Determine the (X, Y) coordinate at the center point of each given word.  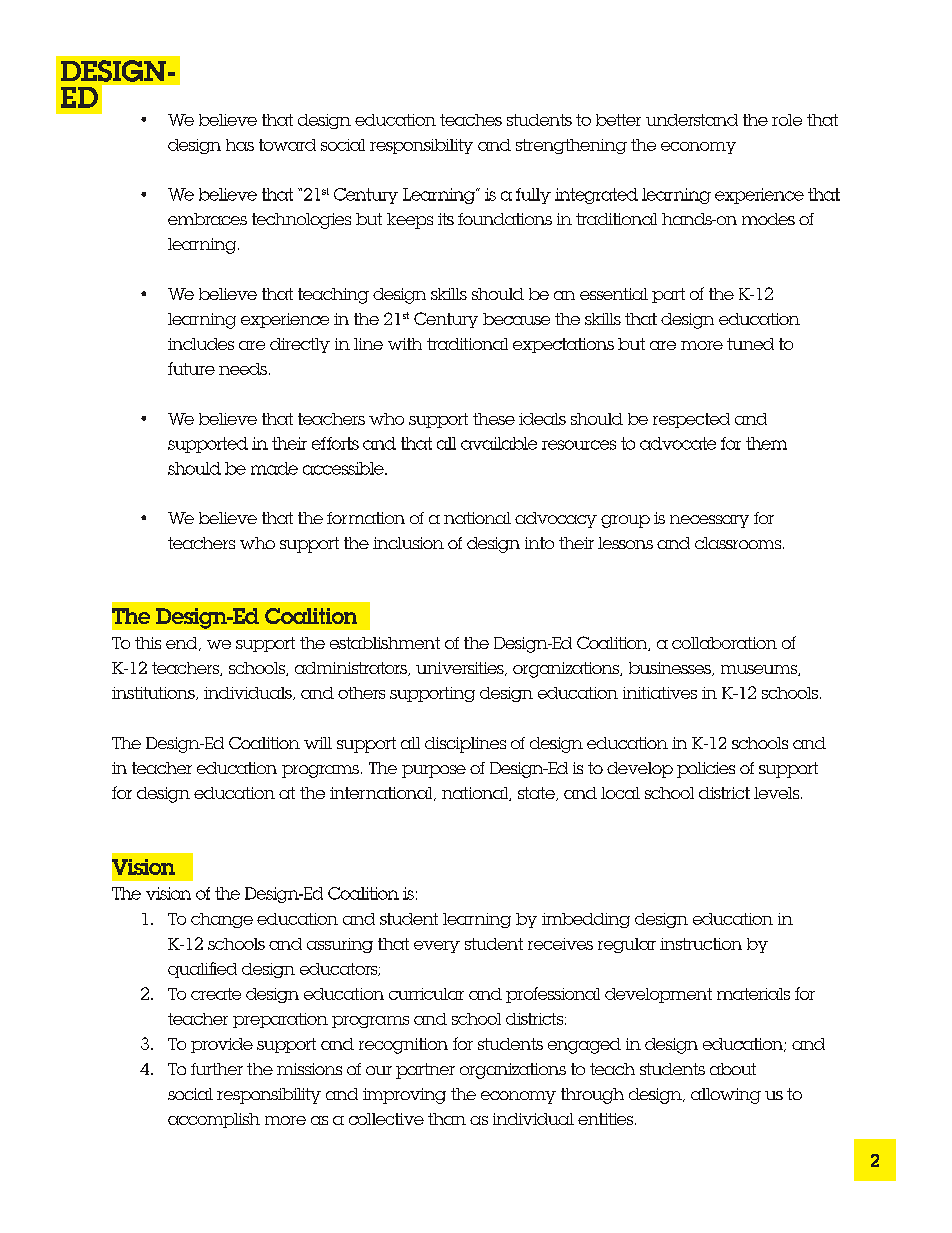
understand (692, 120)
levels (778, 793)
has (240, 145)
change (222, 920)
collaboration (724, 643)
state (537, 794)
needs (243, 369)
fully (533, 196)
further (217, 1069)
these (494, 419)
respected (691, 420)
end (183, 644)
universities (461, 669)
